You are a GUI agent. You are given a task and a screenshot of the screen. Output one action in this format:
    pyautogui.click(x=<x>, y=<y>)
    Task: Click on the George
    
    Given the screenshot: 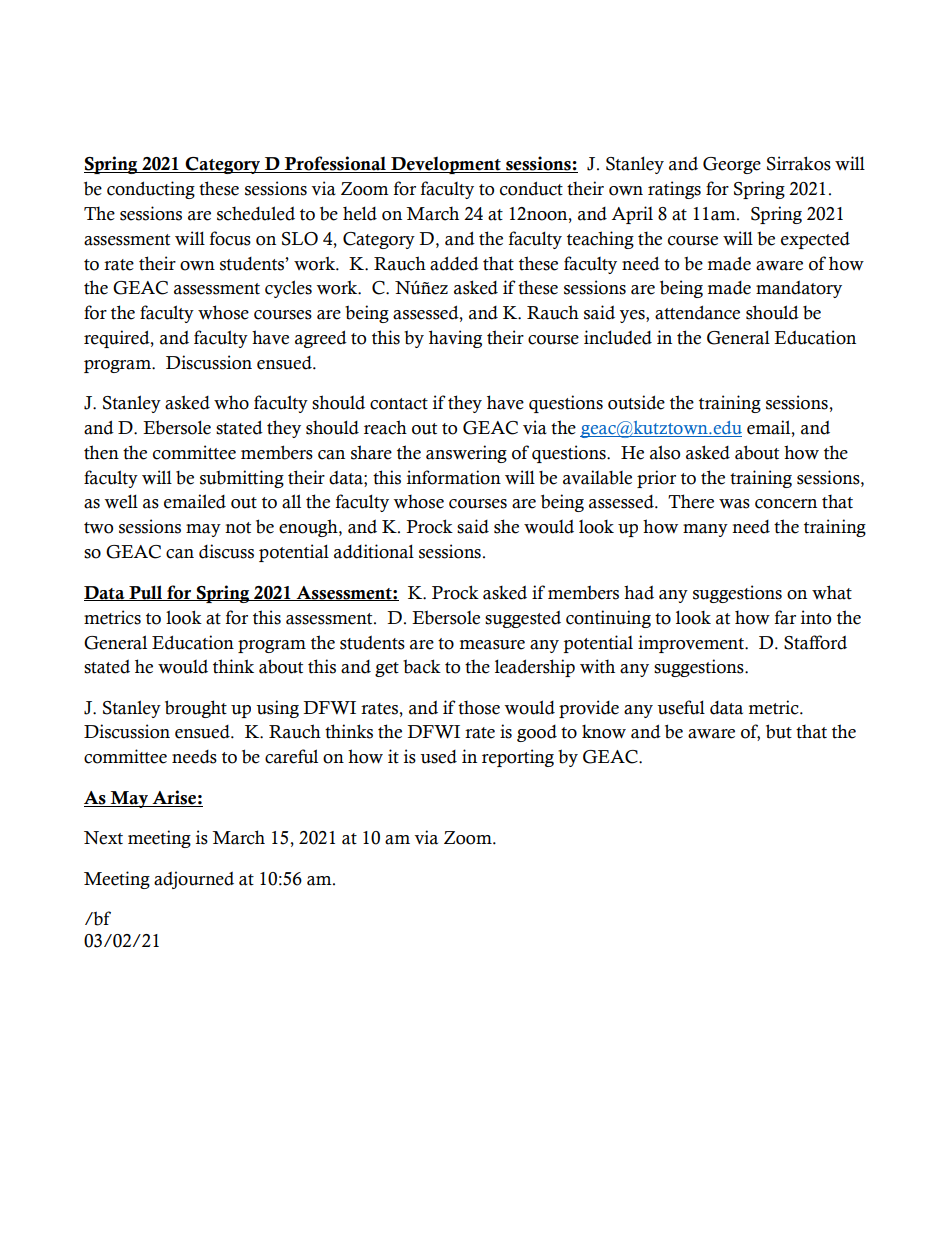 What is the action you would take?
    pyautogui.click(x=732, y=165)
